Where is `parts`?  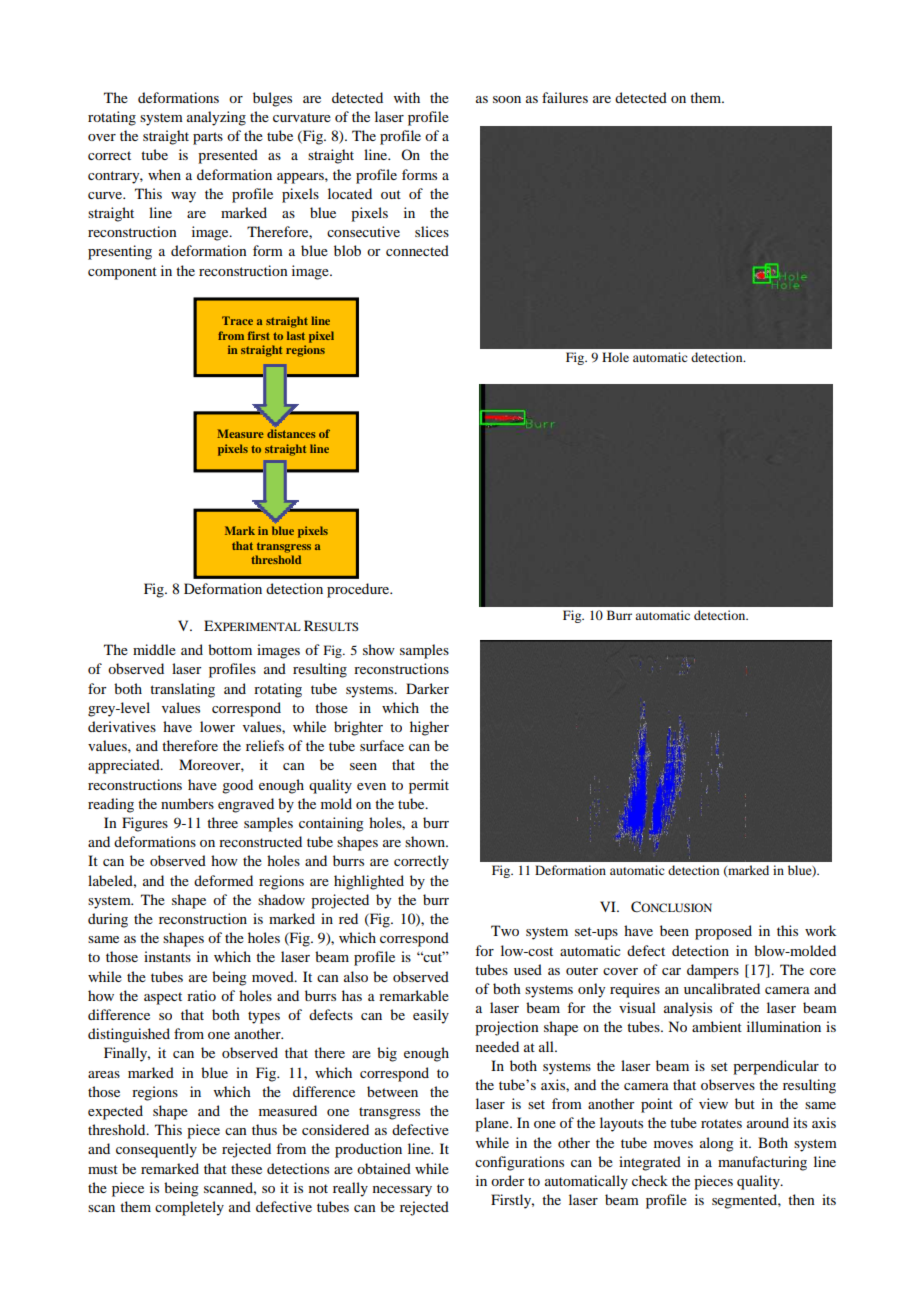
parts is located at coordinates (208, 138).
